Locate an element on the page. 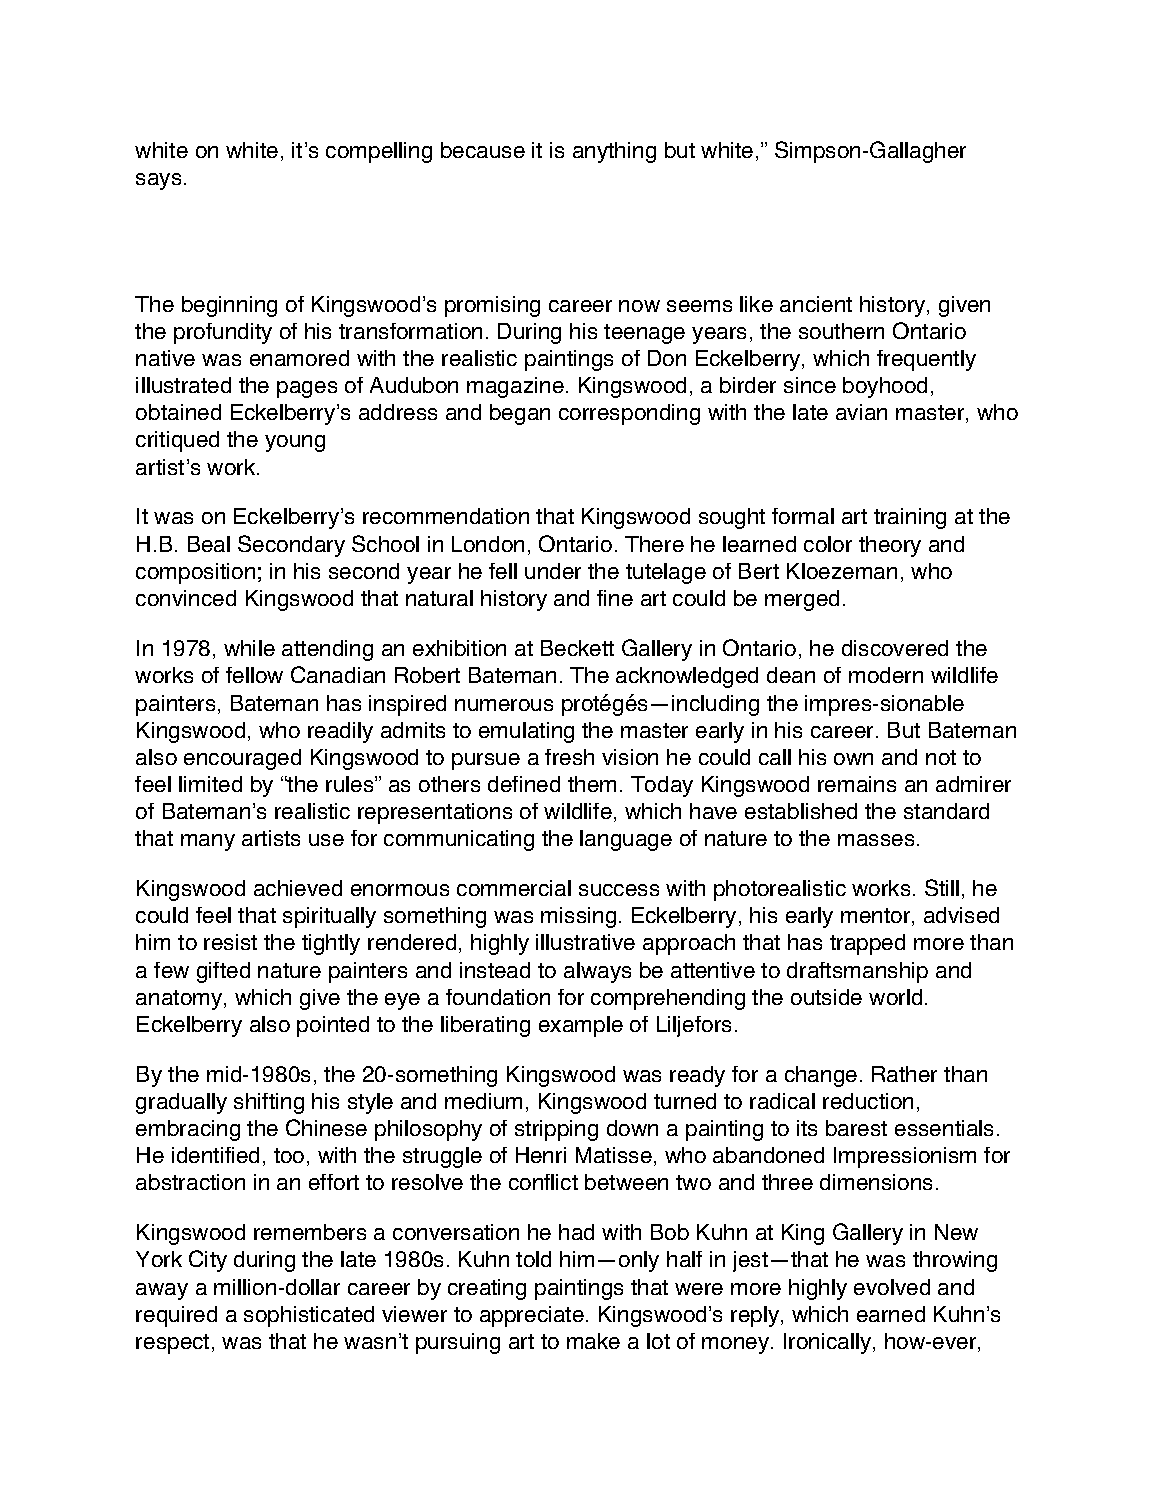  remains is located at coordinates (857, 784).
